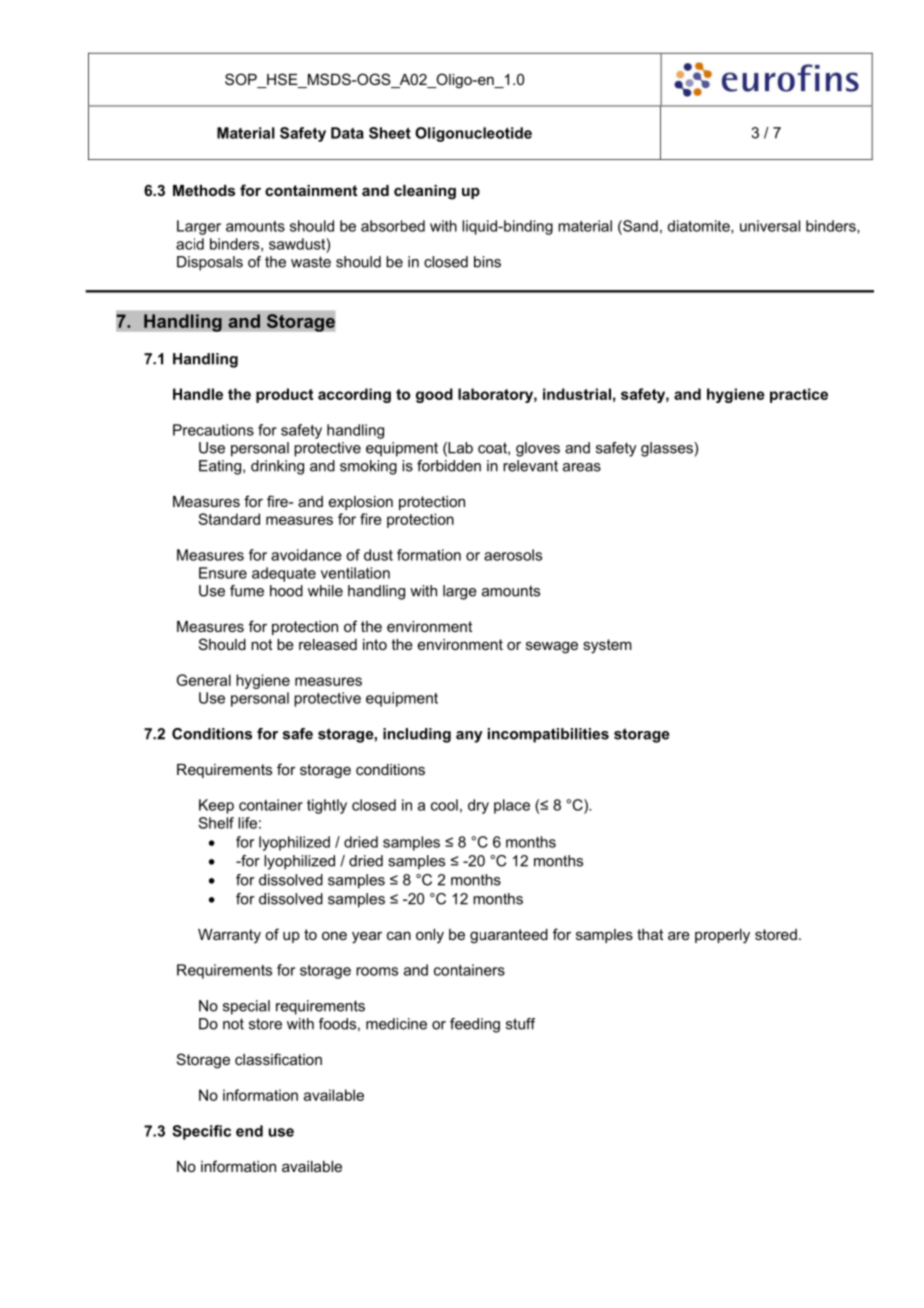 Image resolution: width=924 pixels, height=1308 pixels. What do you see at coordinates (722, 936) in the page?
I see `properly` at bounding box center [722, 936].
